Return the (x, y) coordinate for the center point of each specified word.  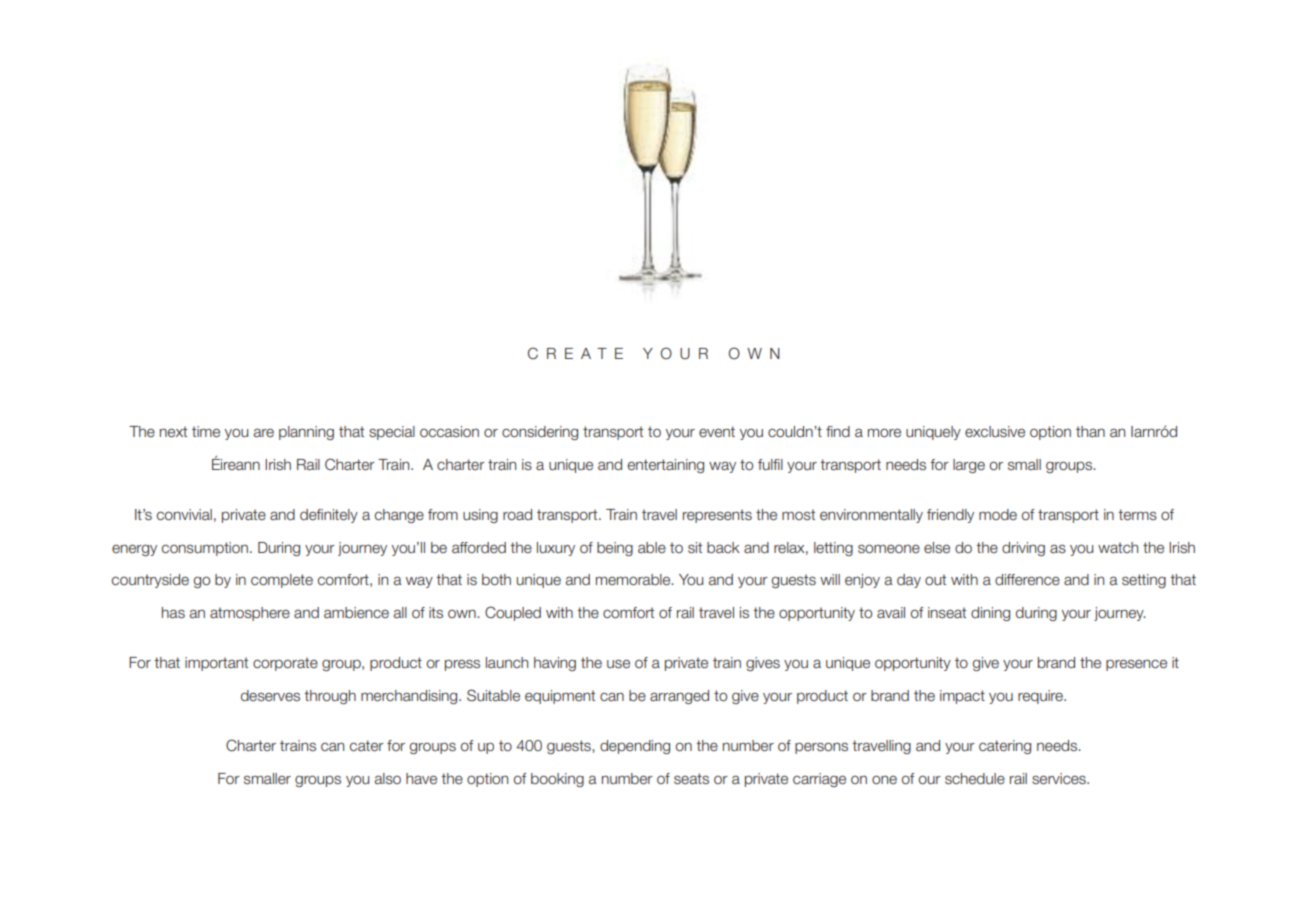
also (388, 778)
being (615, 549)
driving (1023, 549)
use (618, 664)
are (264, 432)
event (717, 432)
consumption (205, 549)
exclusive (995, 432)
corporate (285, 664)
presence (1136, 665)
